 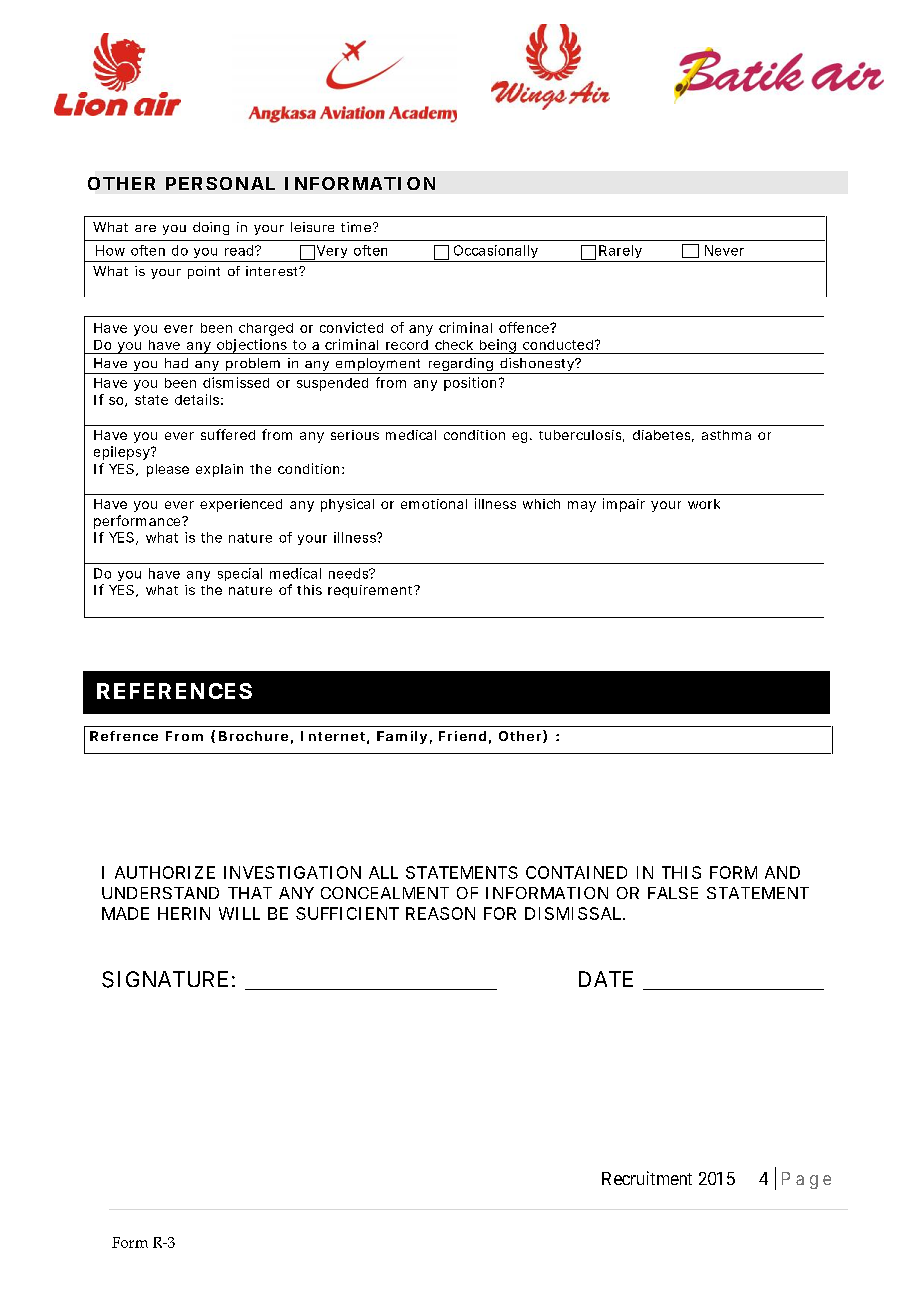 I want to click on WILL, so click(x=239, y=913).
